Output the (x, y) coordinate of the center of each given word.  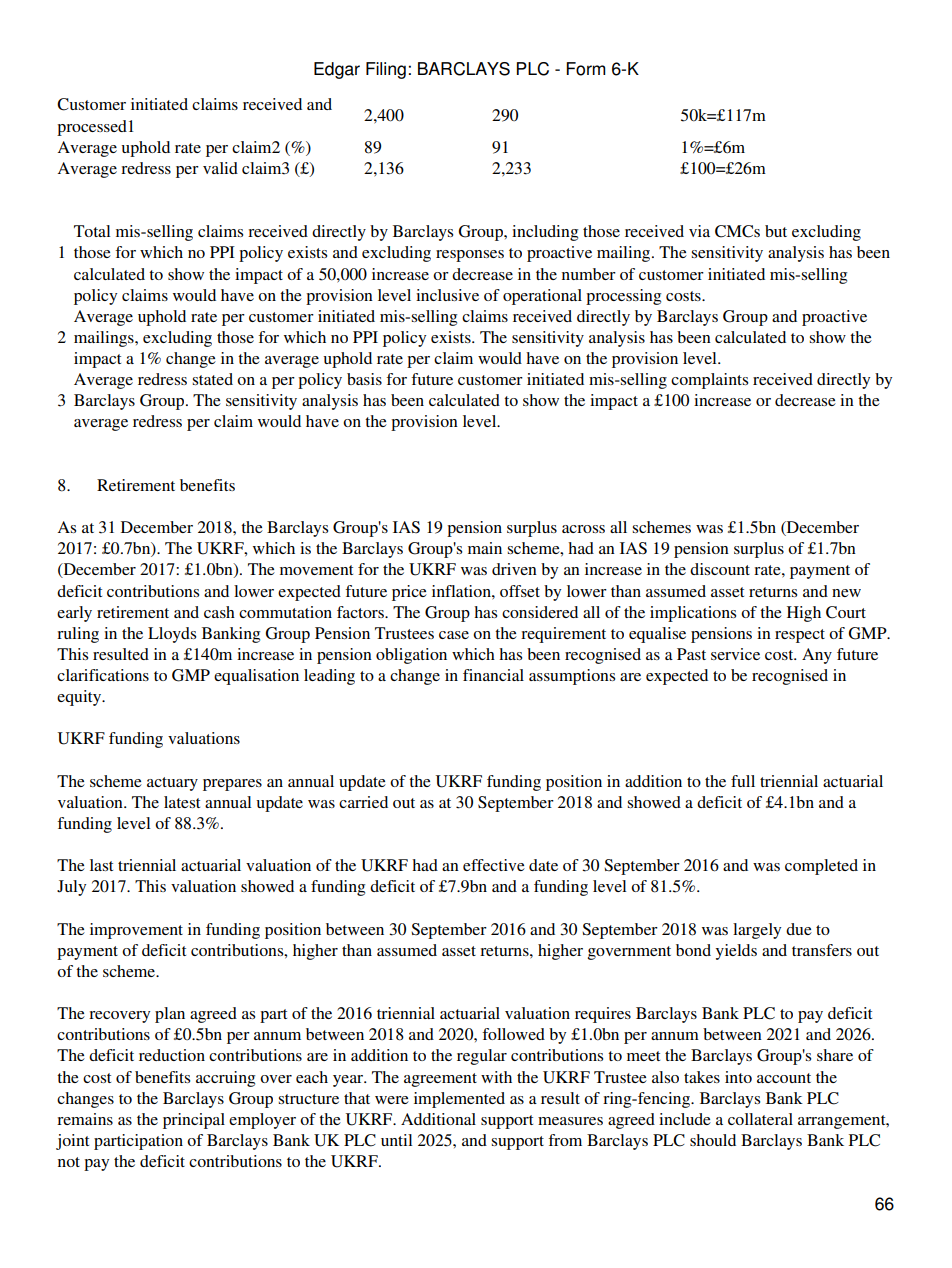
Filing (386, 70)
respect (800, 636)
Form (585, 69)
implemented (459, 1100)
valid (220, 168)
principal (194, 1121)
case (454, 635)
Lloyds (172, 635)
